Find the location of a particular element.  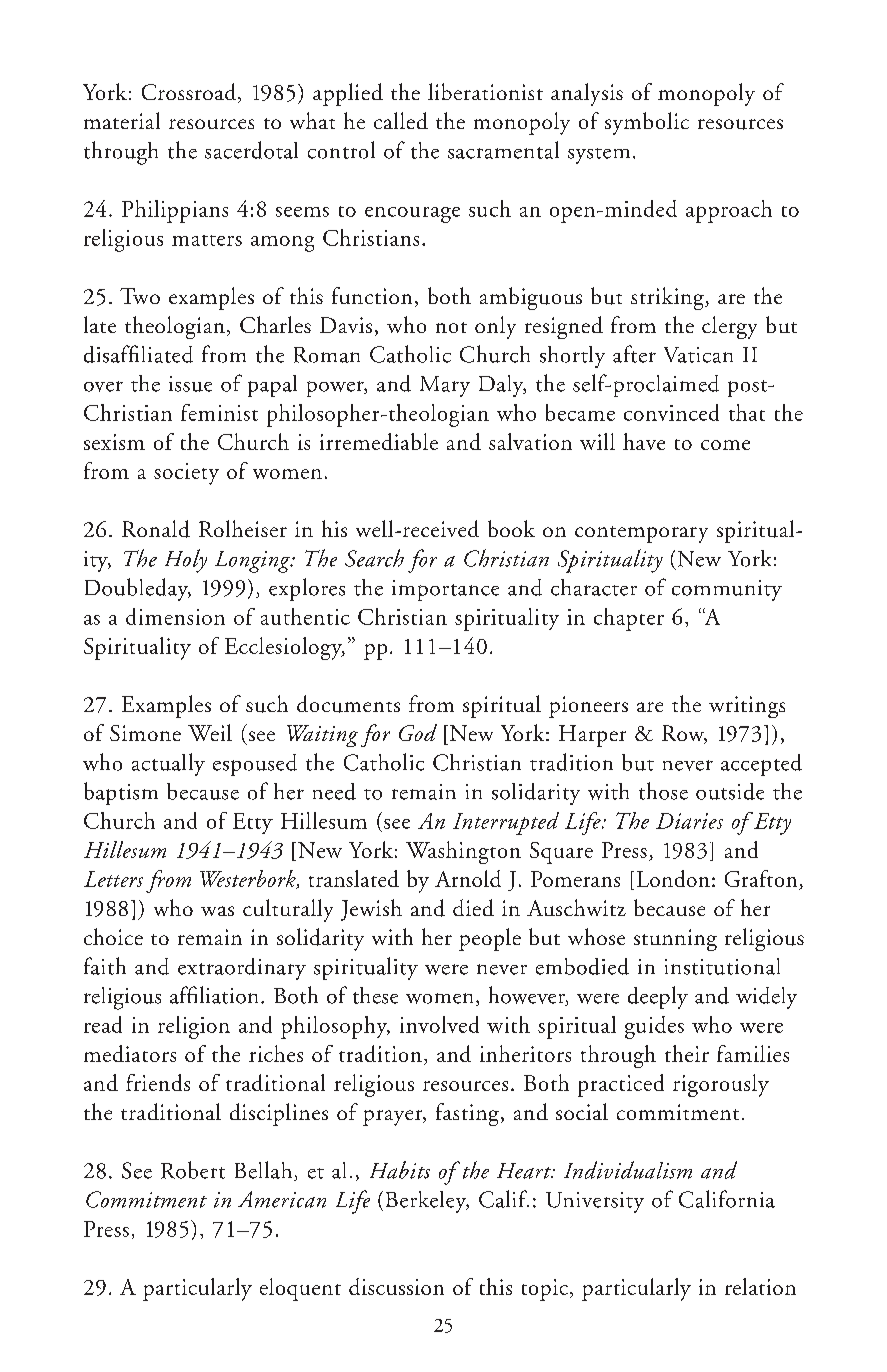

documents is located at coordinates (348, 704).
